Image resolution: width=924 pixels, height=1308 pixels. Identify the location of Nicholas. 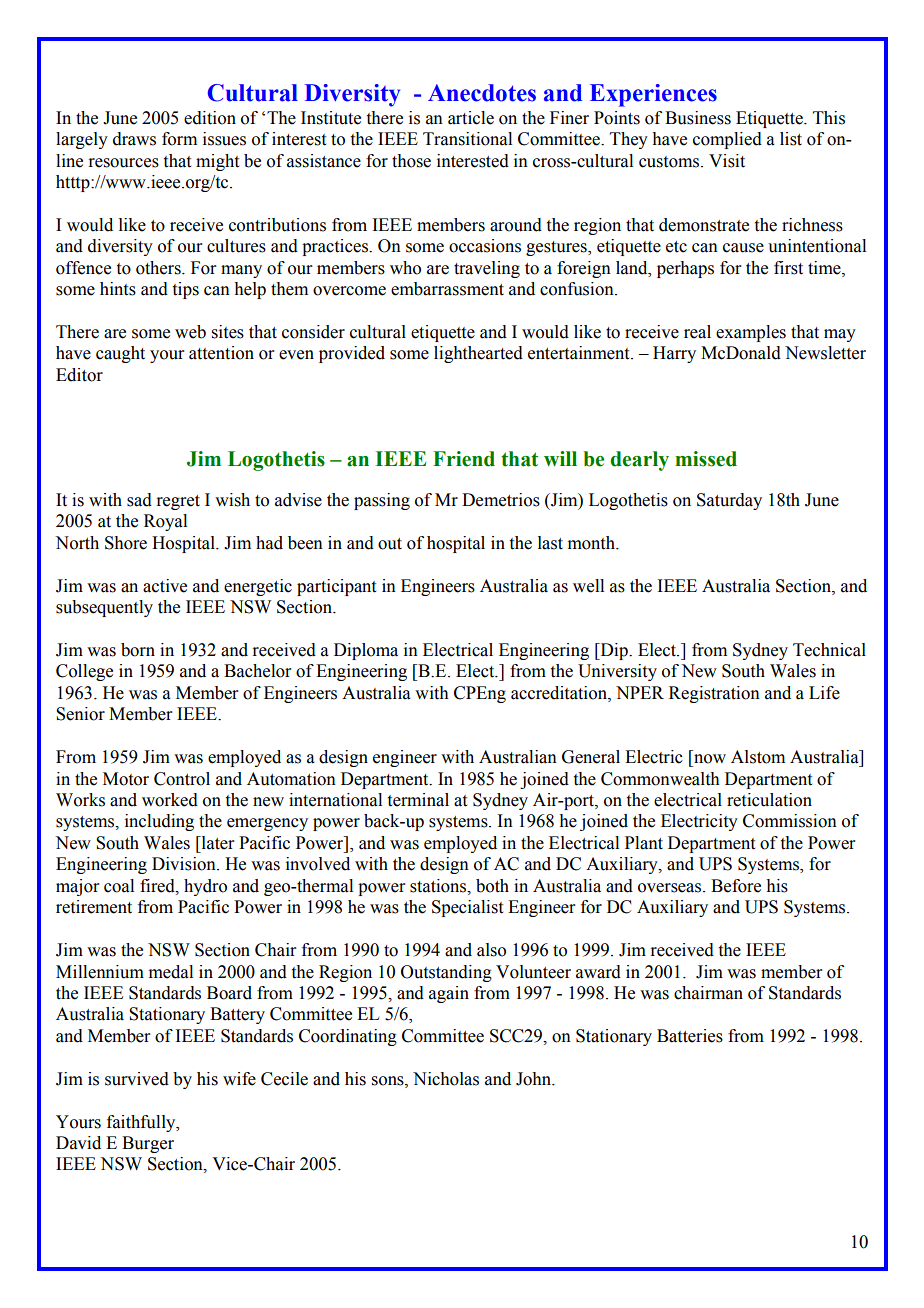
(446, 1079).
